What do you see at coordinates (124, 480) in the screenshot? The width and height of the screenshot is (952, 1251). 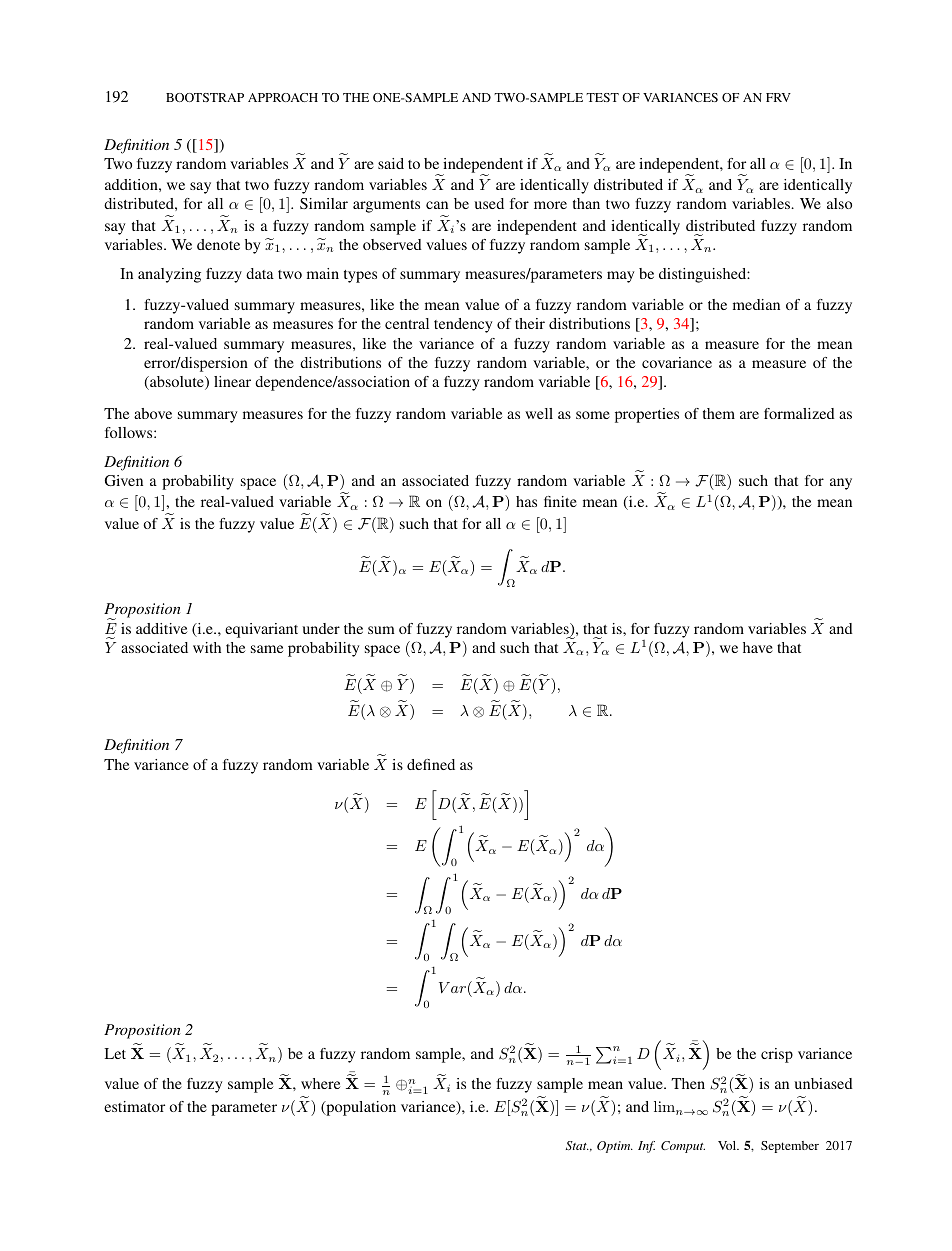 I see `Given` at bounding box center [124, 480].
